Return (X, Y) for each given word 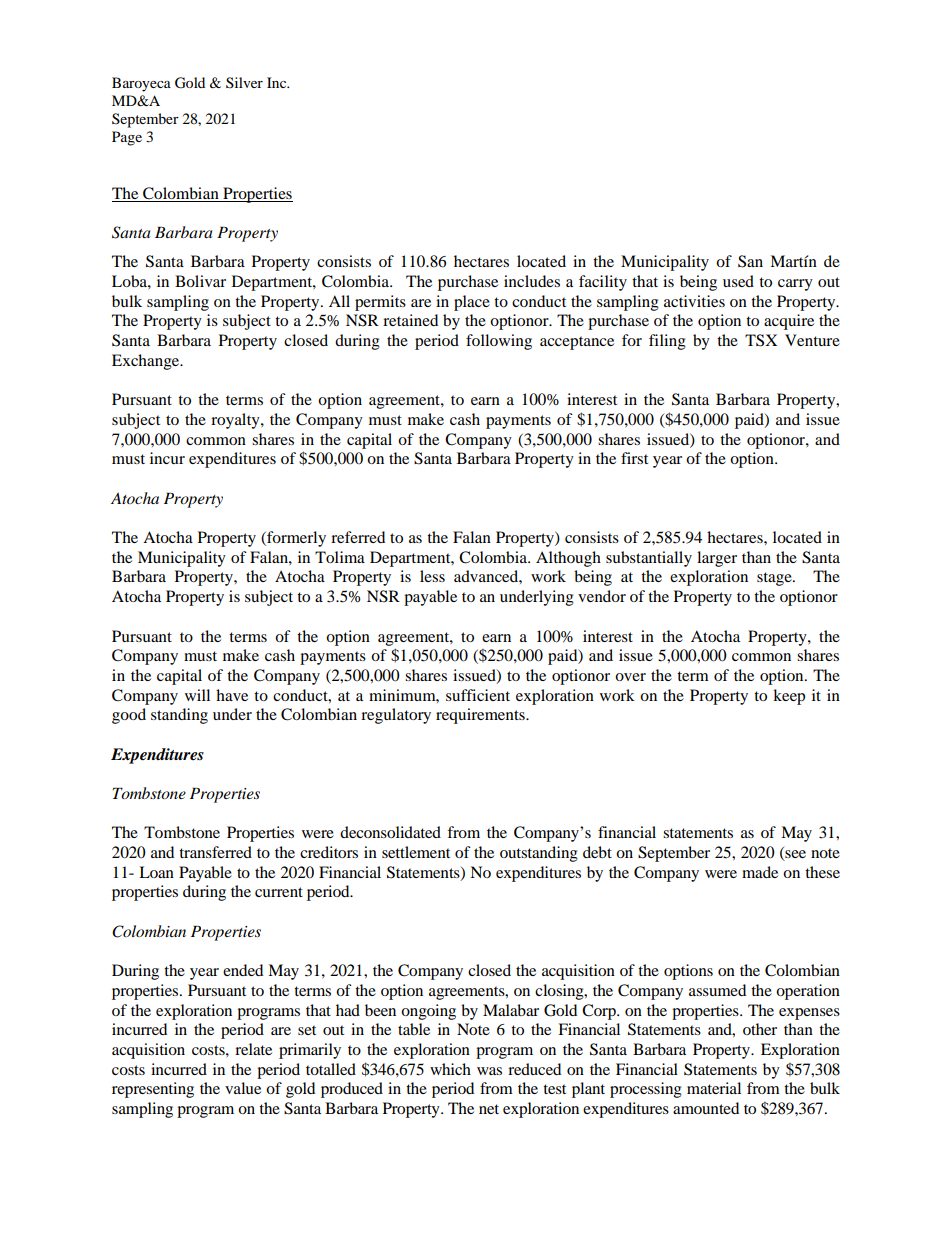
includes (532, 281)
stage (775, 579)
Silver (244, 83)
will (197, 695)
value (243, 1088)
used (738, 281)
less (432, 576)
